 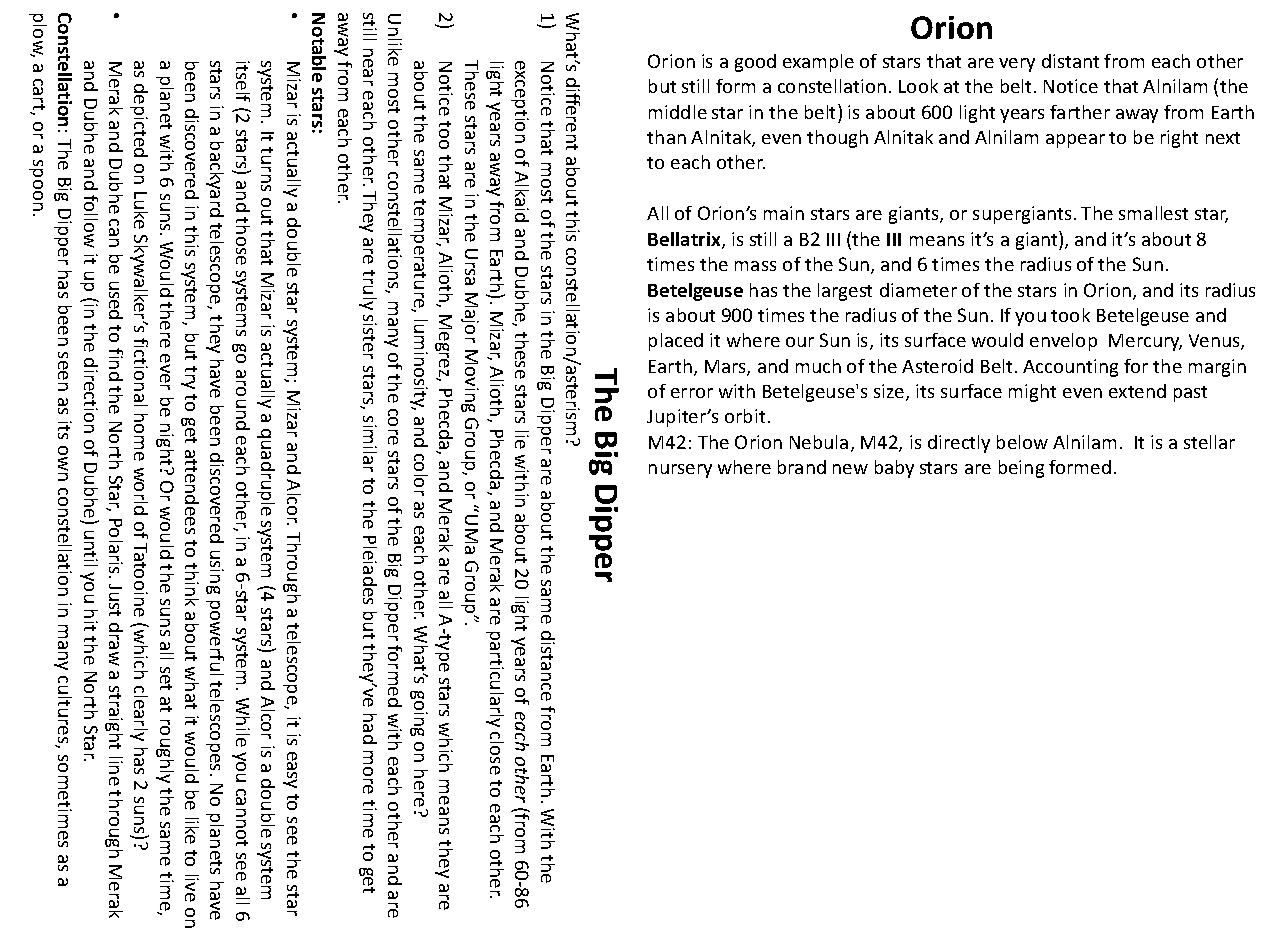 What do you see at coordinates (937, 366) in the document?
I see `Asteroid` at bounding box center [937, 366].
